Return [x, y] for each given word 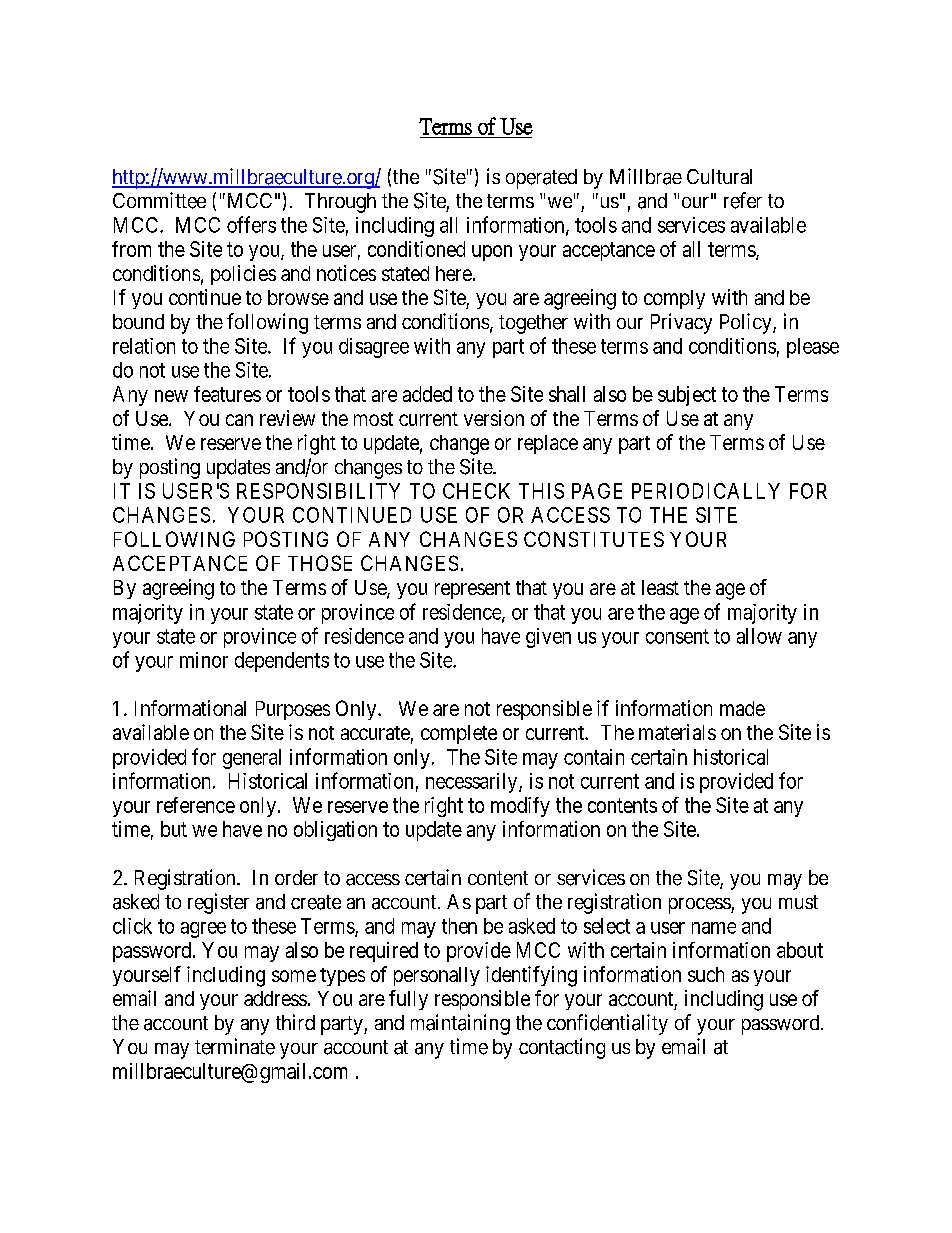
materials [677, 732]
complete [459, 734]
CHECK [476, 491]
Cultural [719, 176]
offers [251, 224]
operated [541, 179]
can [239, 420]
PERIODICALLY [706, 491]
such [706, 974]
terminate [235, 1046]
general [252, 759]
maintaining [460, 1024]
